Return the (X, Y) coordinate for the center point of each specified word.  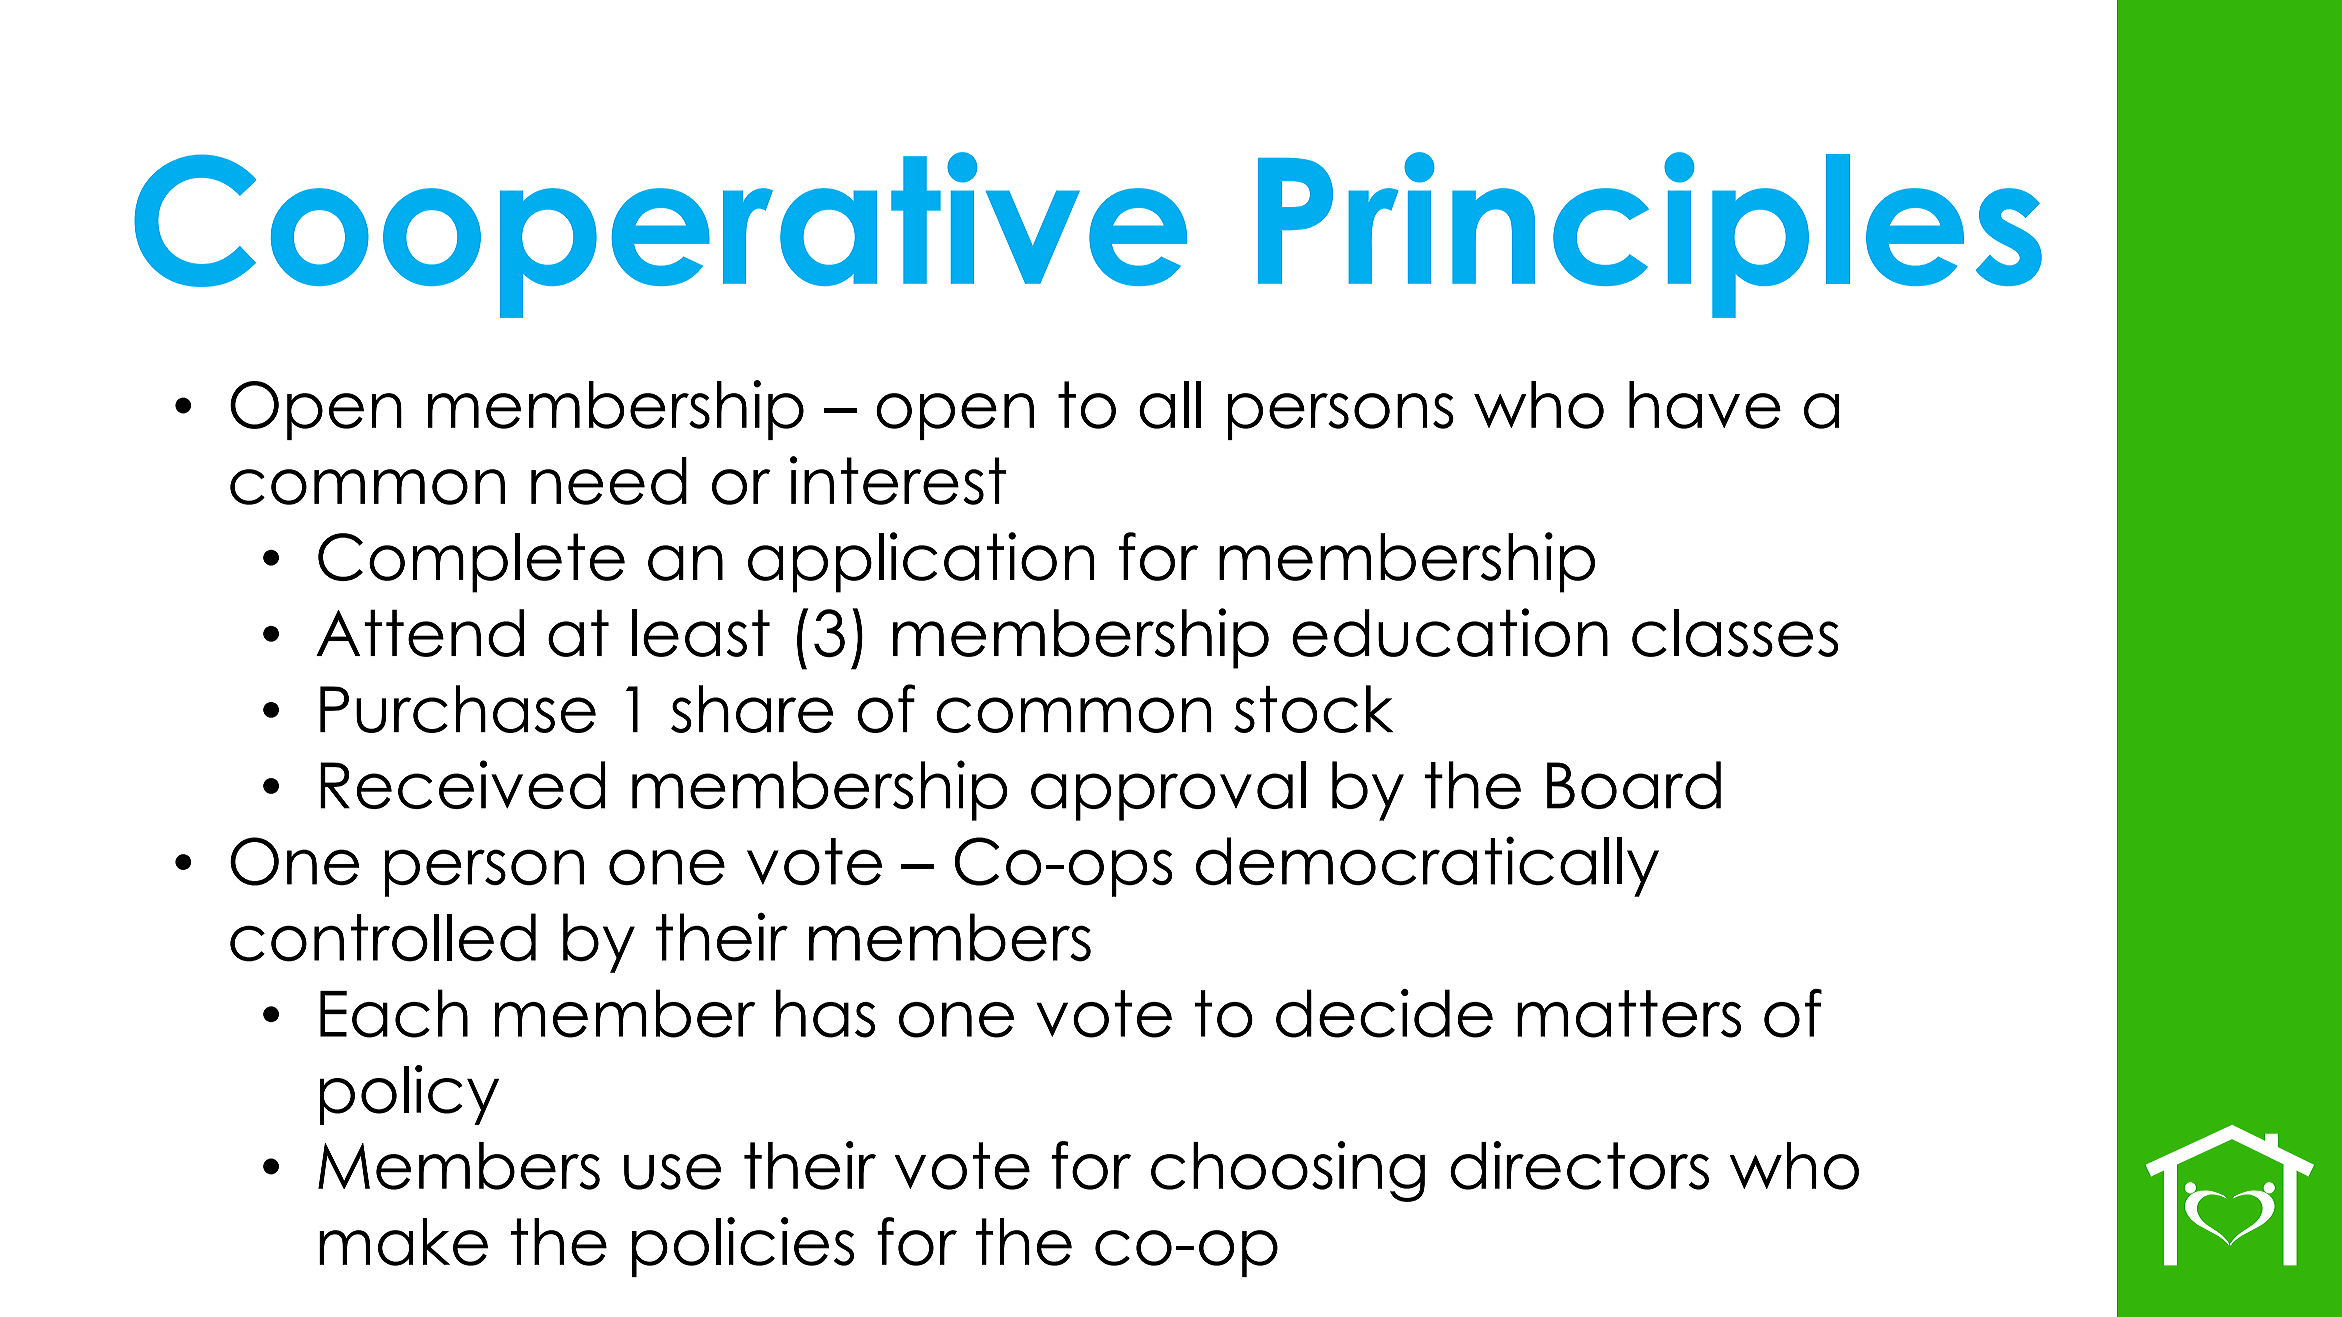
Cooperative (660, 235)
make (403, 1242)
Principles (1650, 235)
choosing (1288, 1171)
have (1705, 405)
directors (1579, 1165)
